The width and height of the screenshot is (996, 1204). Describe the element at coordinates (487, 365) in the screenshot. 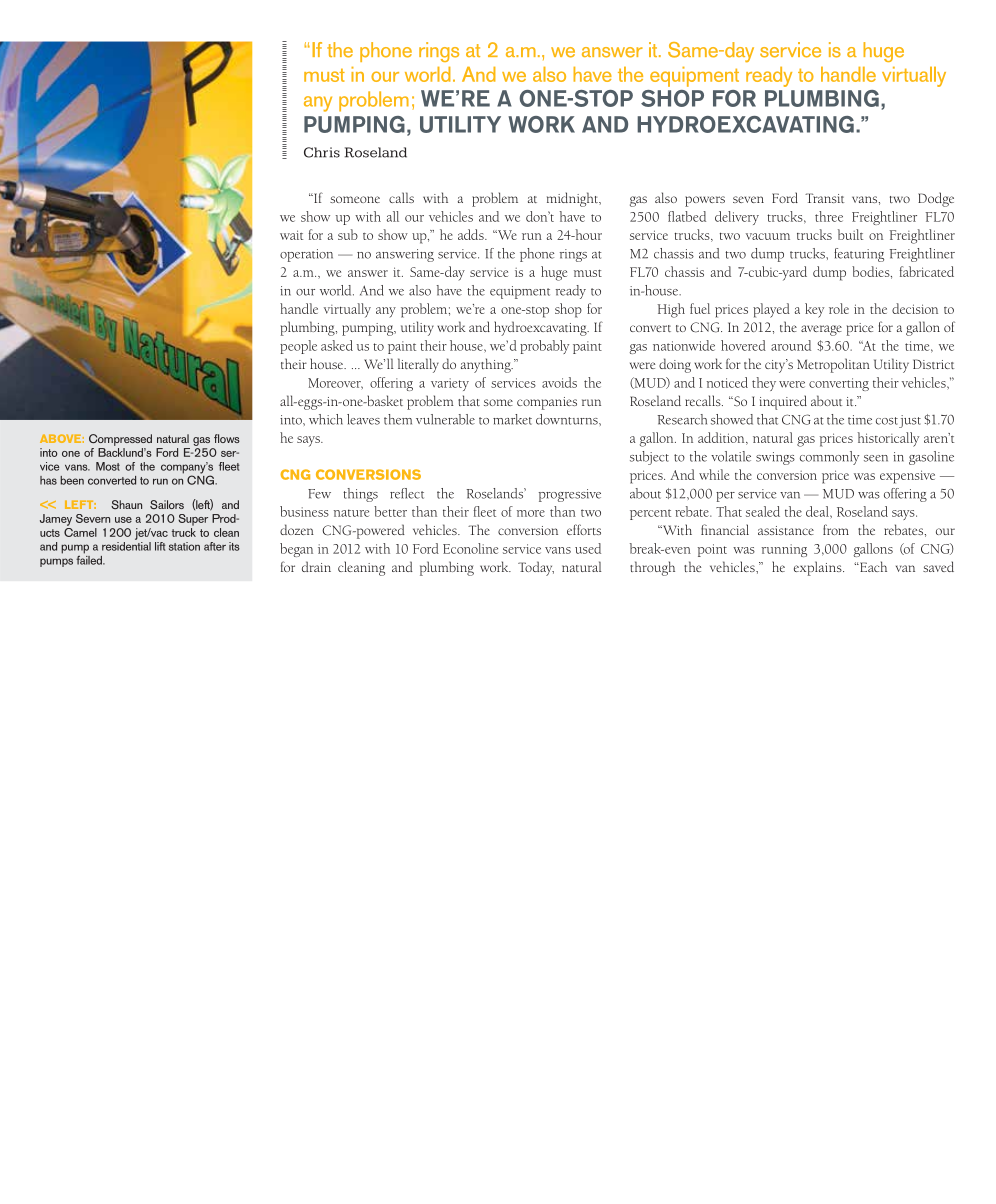

I see `anything` at that location.
